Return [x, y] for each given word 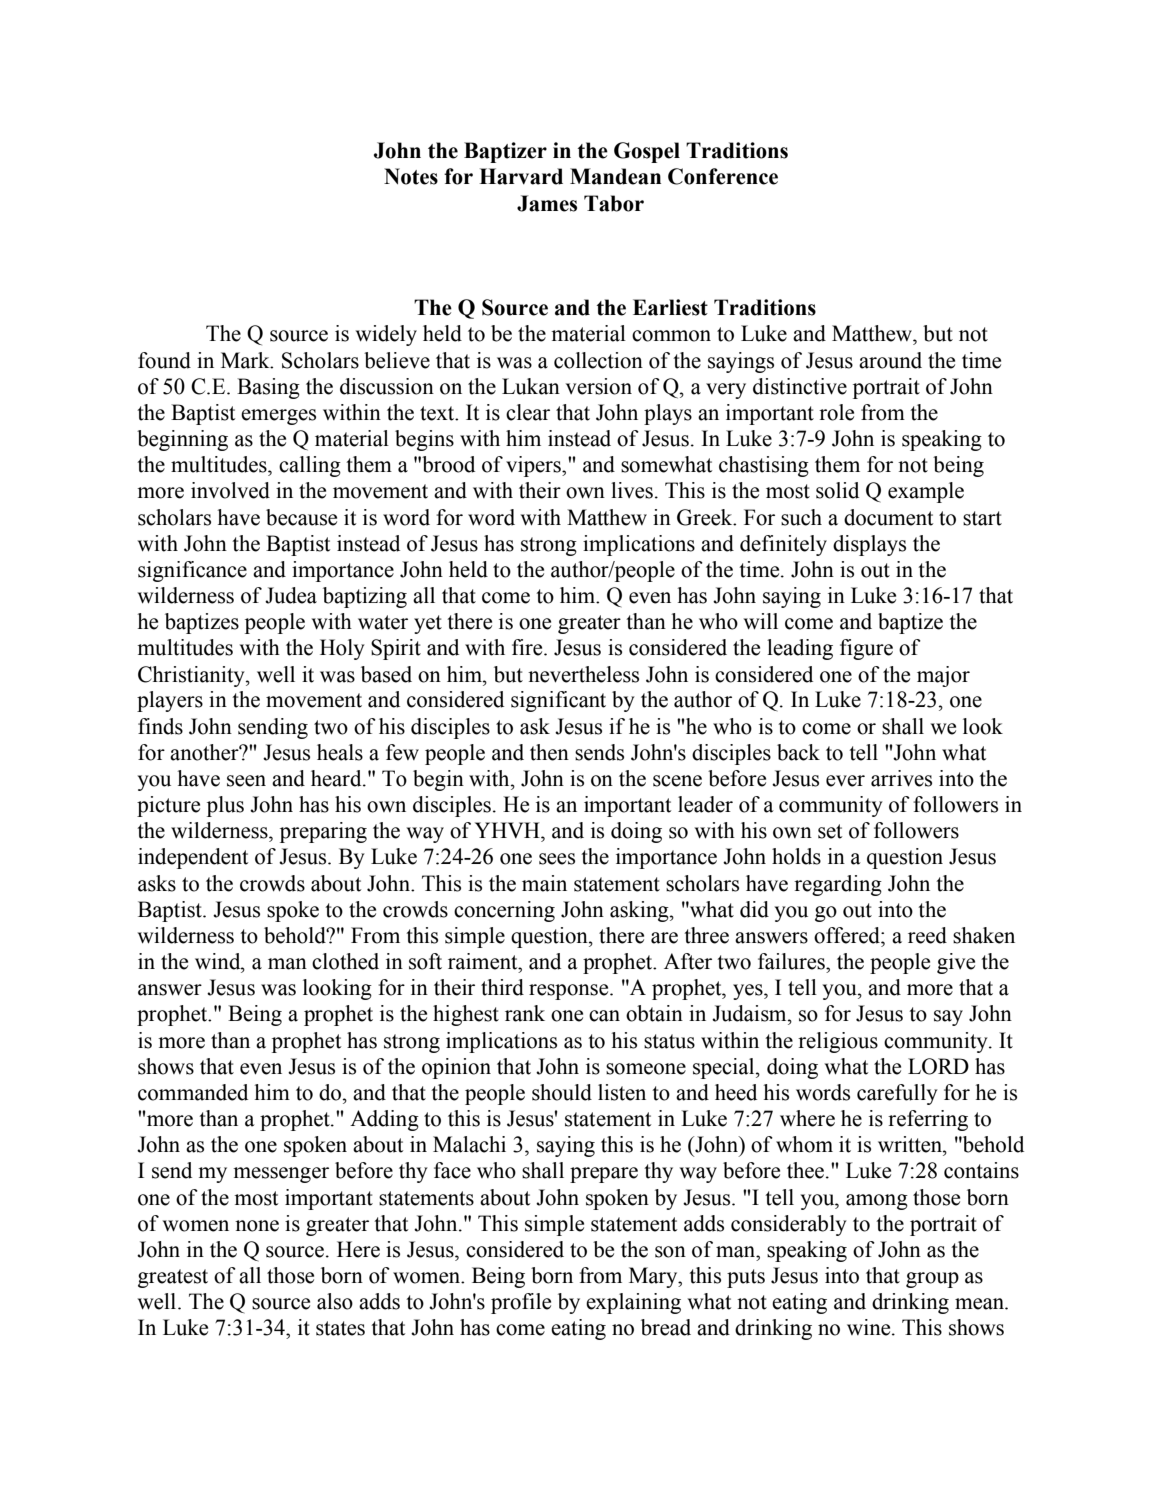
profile [521, 1303]
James [547, 203]
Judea [291, 595]
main [544, 883]
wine [870, 1327]
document [888, 517]
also [335, 1301]
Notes [411, 176]
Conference [723, 176]
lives [632, 490]
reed [927, 935]
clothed [345, 961]
